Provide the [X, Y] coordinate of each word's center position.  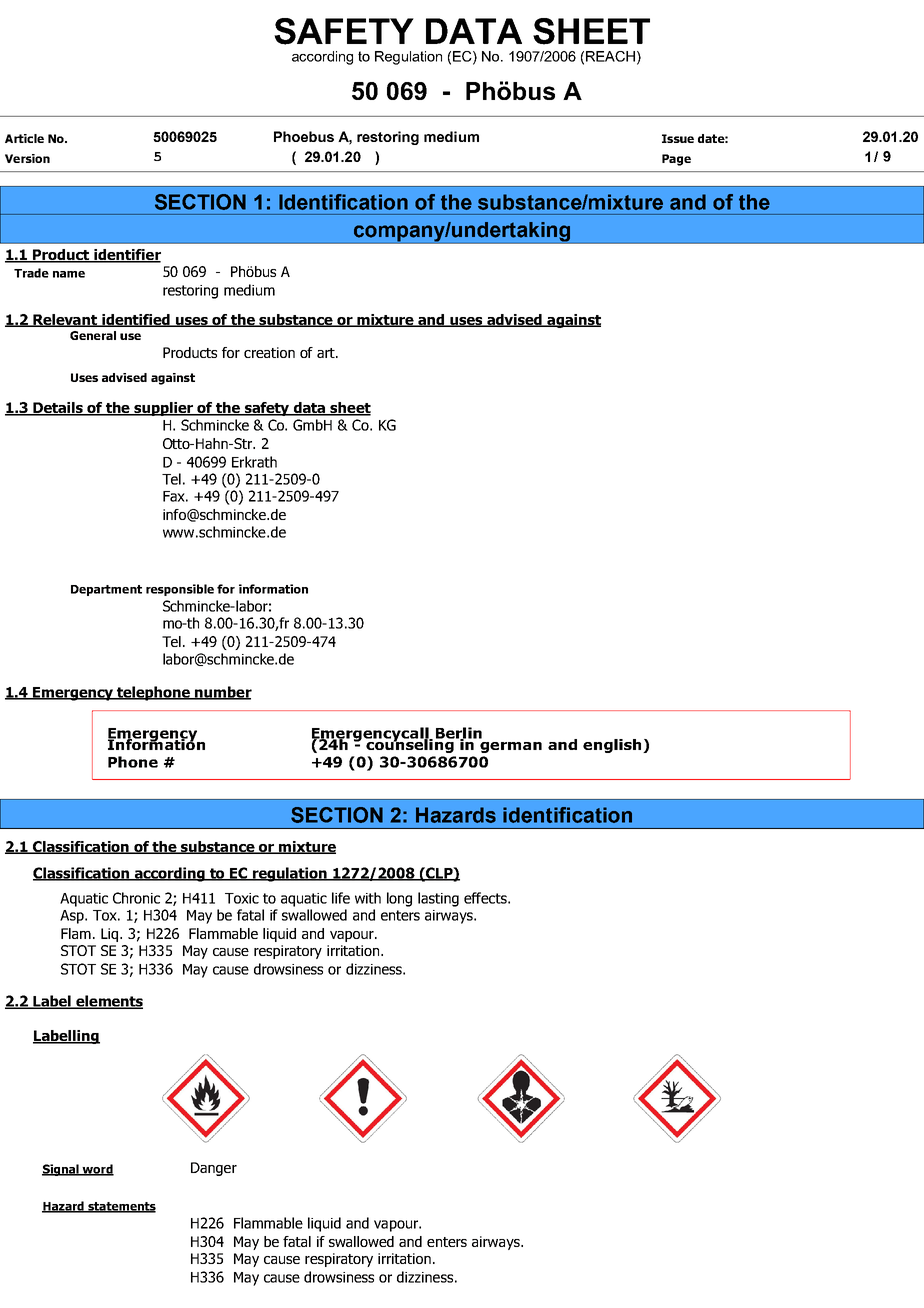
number [222, 693]
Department [106, 590]
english [613, 746]
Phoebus [304, 136]
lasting [438, 899]
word [97, 1170]
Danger [214, 1169]
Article [24, 138]
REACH [610, 56]
